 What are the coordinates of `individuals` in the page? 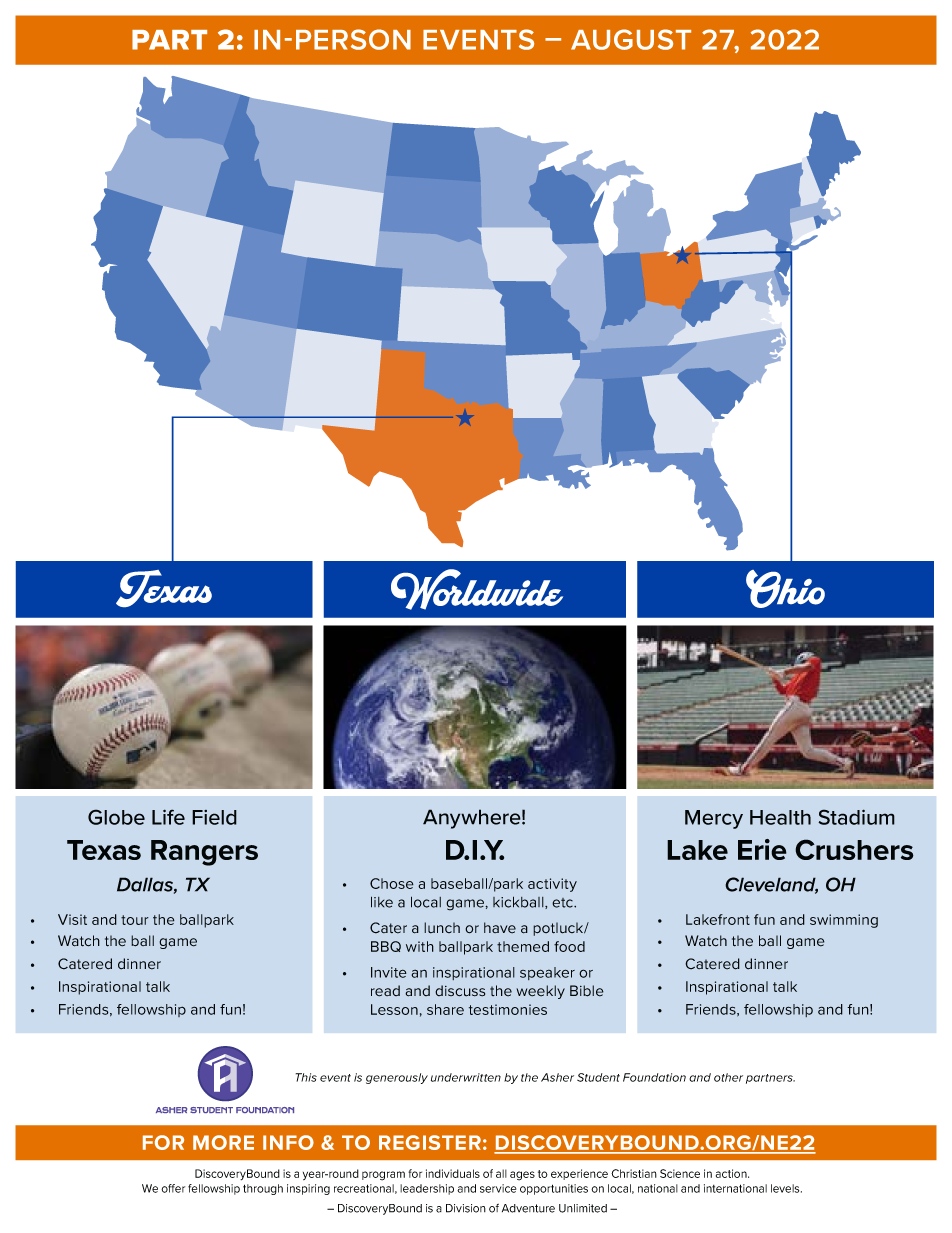 It's located at (453, 1173).
